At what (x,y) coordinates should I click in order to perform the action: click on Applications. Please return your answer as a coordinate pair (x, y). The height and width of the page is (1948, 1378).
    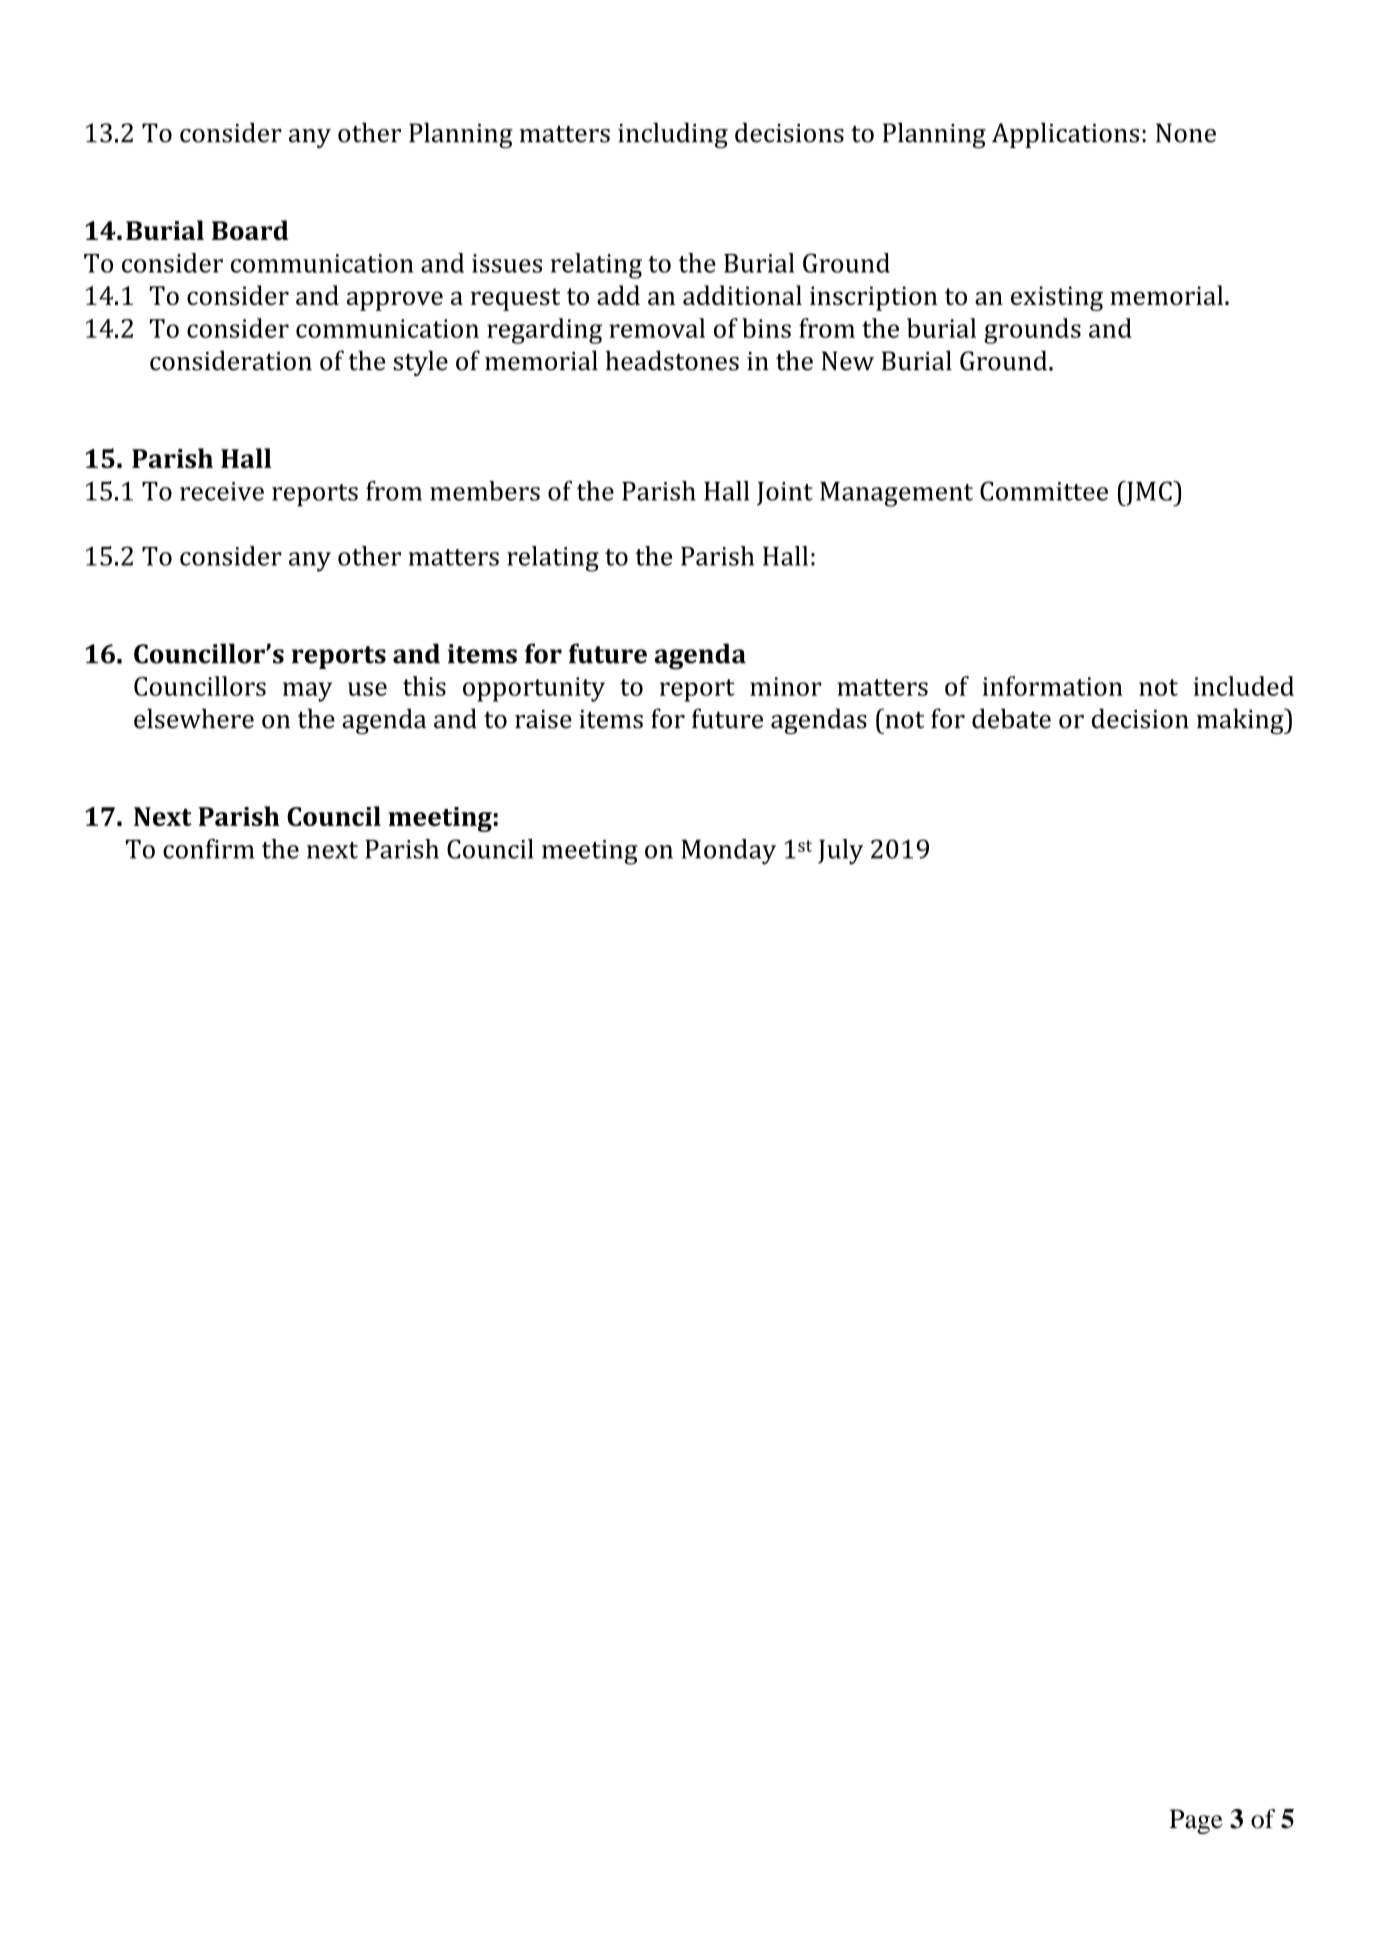
    Looking at the image, I should click on (1065, 135).
